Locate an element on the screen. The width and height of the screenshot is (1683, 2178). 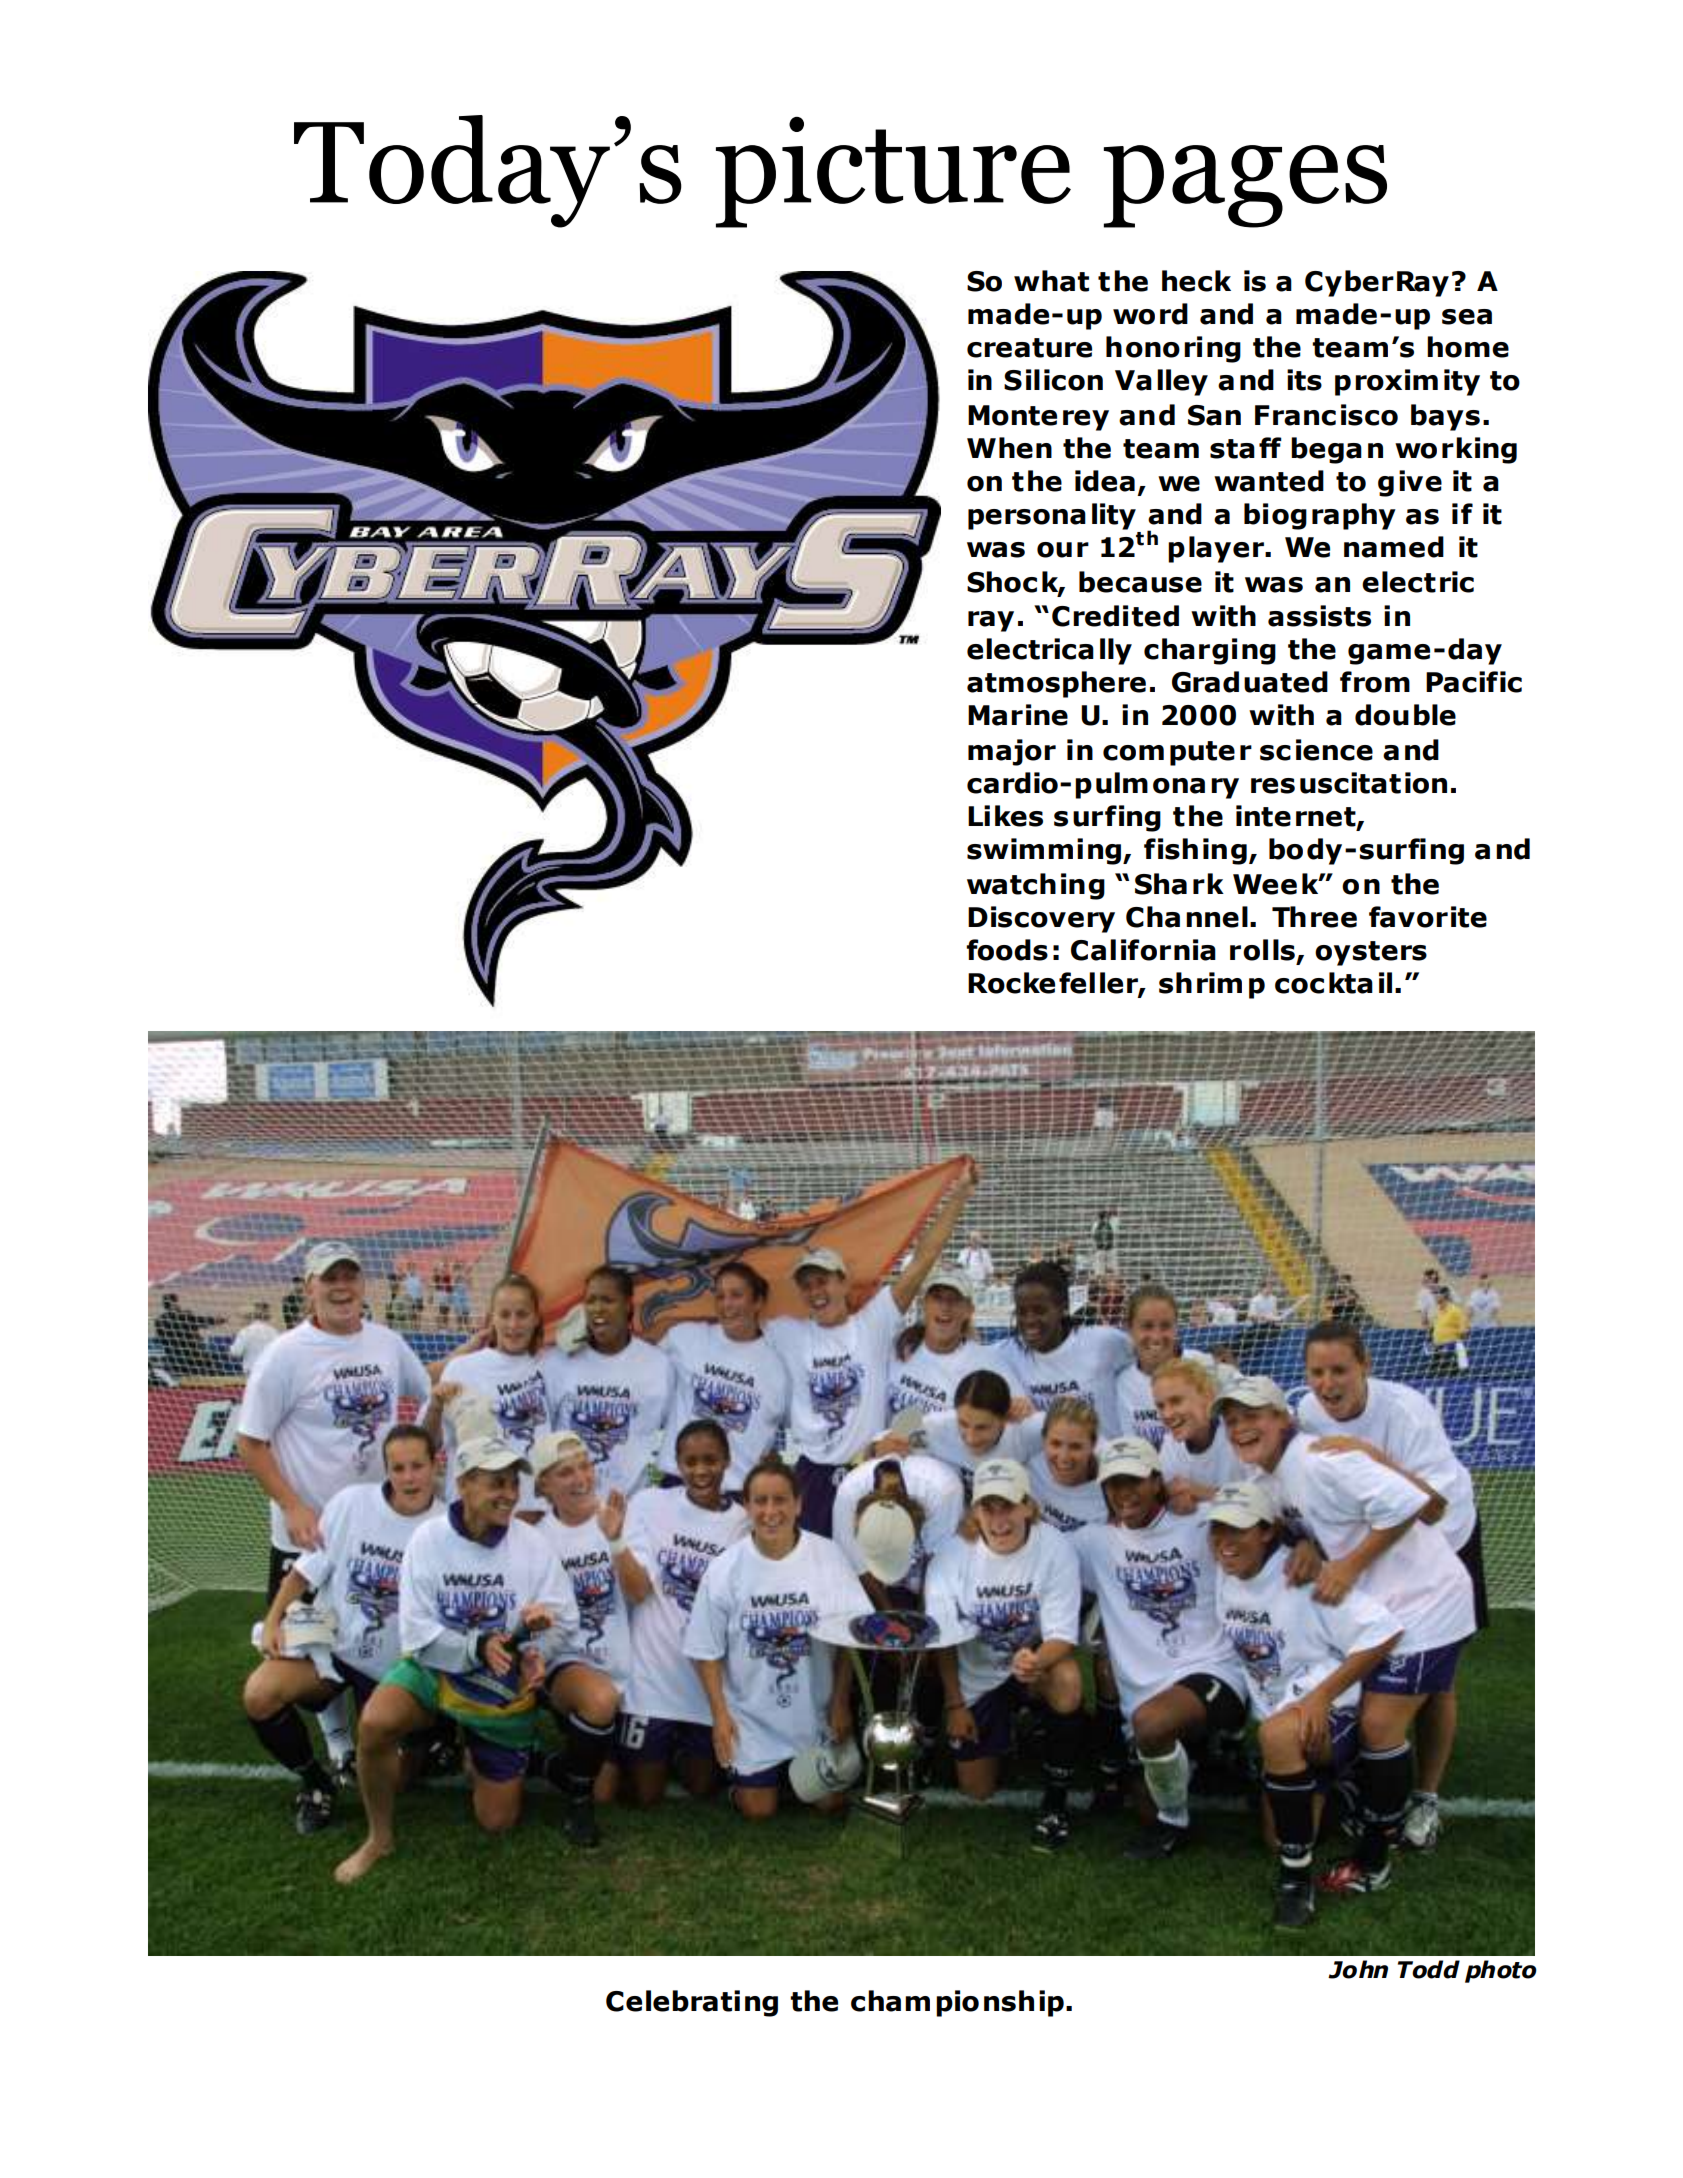
championship is located at coordinates (957, 2003).
